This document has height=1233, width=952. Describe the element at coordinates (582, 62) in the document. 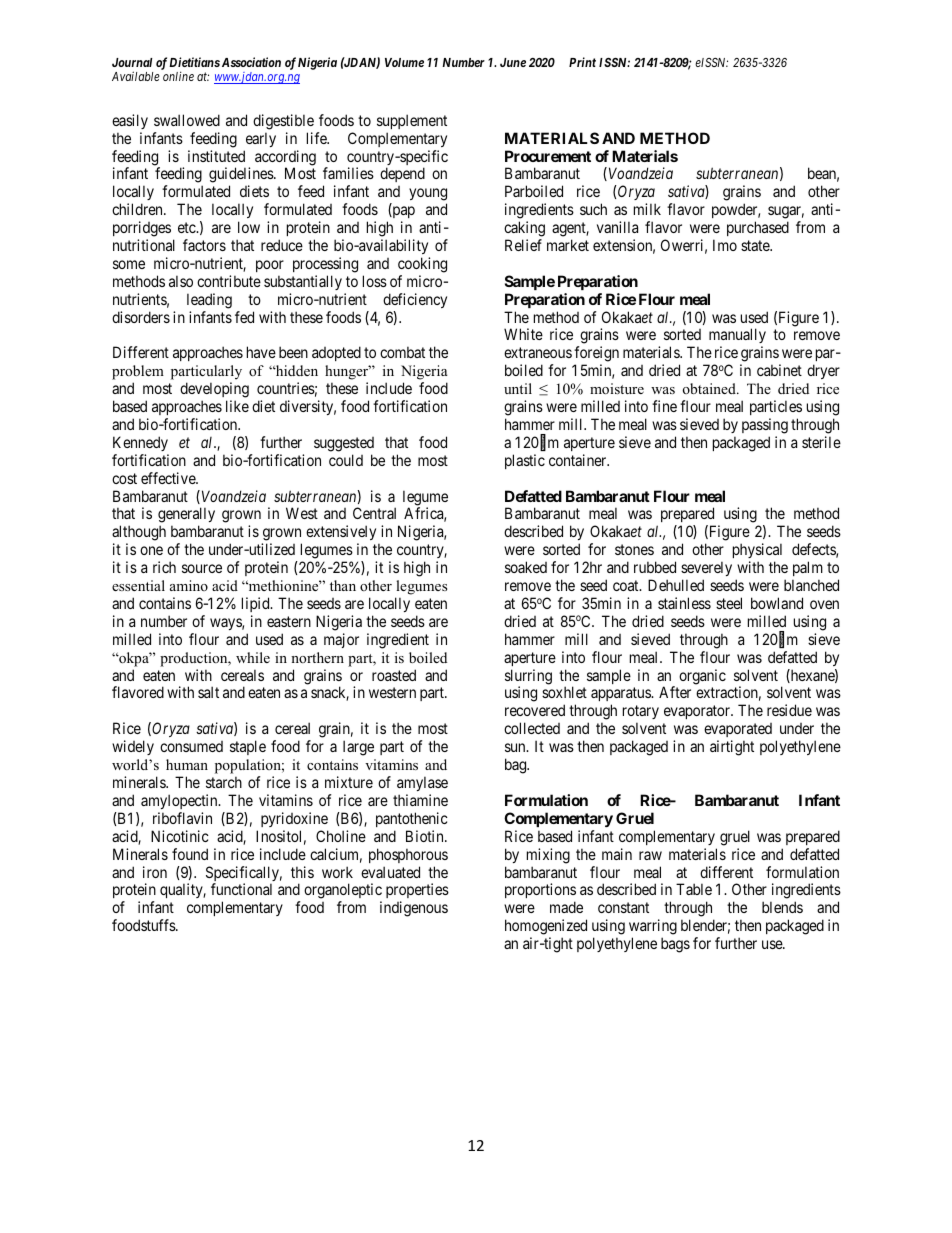

I see `Print` at that location.
